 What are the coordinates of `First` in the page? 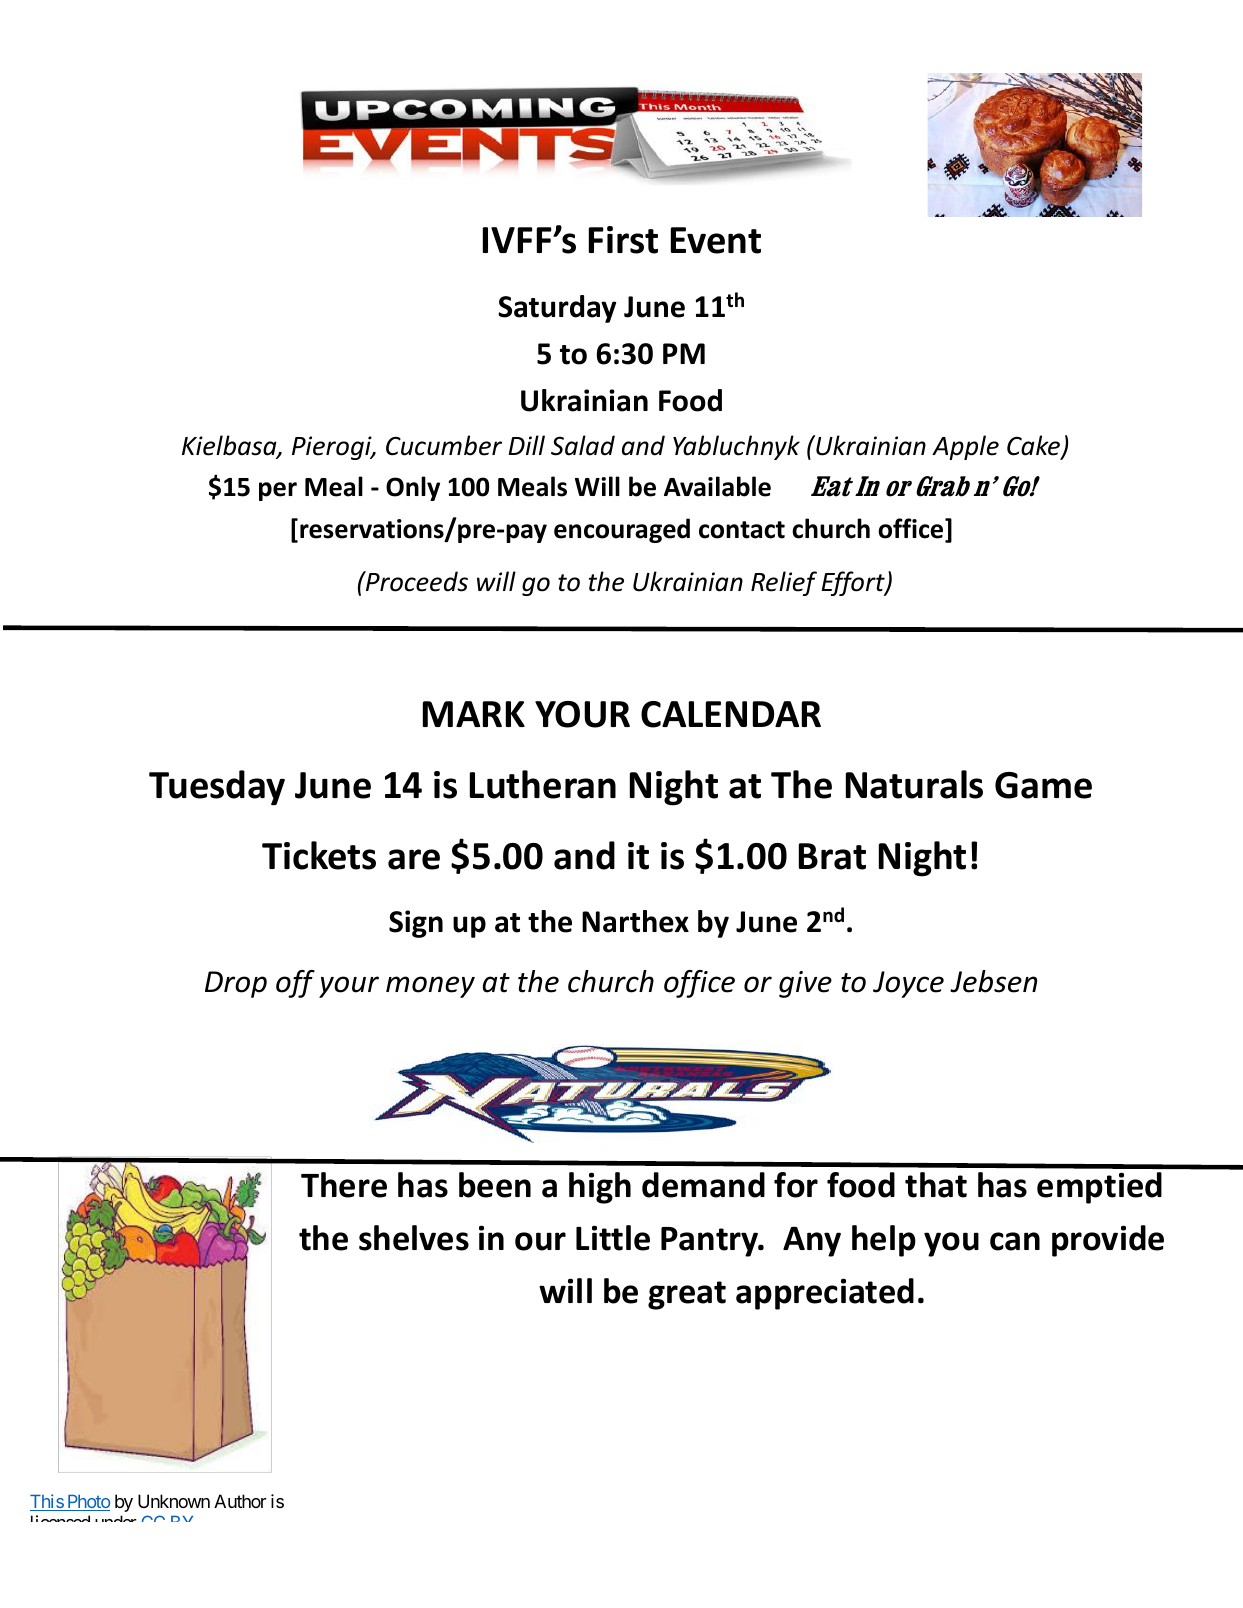 It's located at (623, 240).
